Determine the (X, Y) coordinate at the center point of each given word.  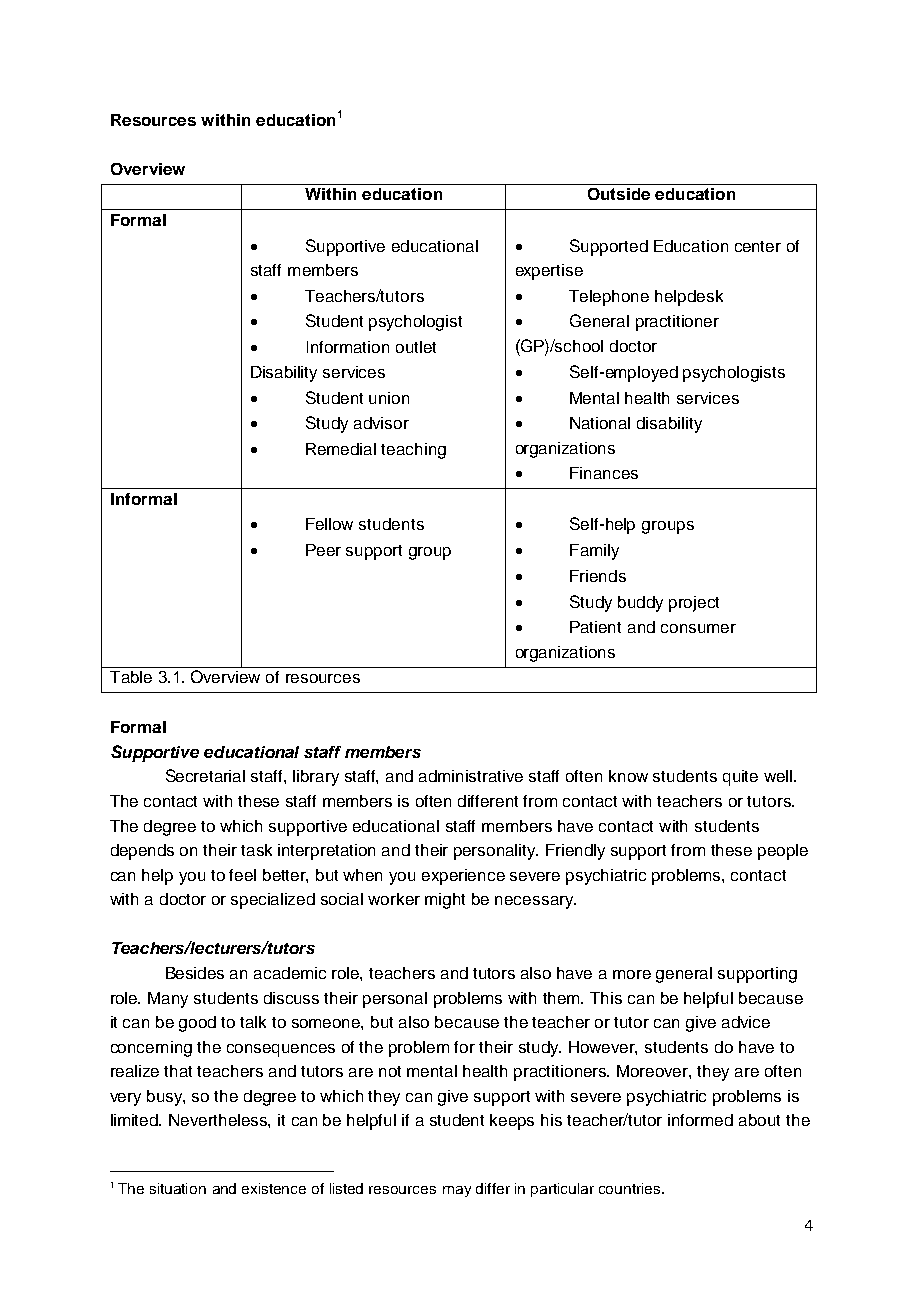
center (758, 246)
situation (178, 1188)
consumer (698, 628)
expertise (549, 272)
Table (131, 677)
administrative (471, 776)
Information (348, 347)
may (457, 1191)
